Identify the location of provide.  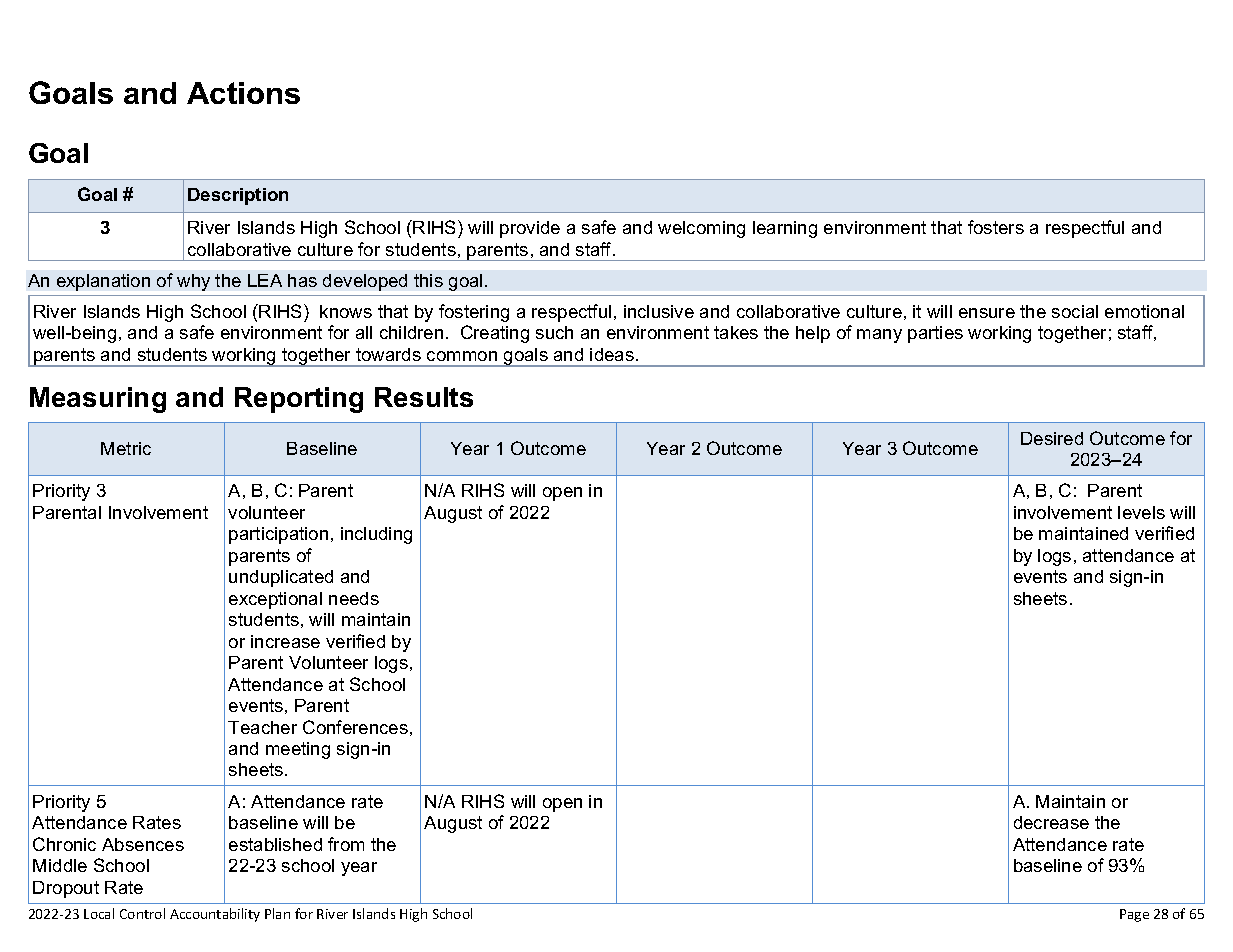
(530, 229).
